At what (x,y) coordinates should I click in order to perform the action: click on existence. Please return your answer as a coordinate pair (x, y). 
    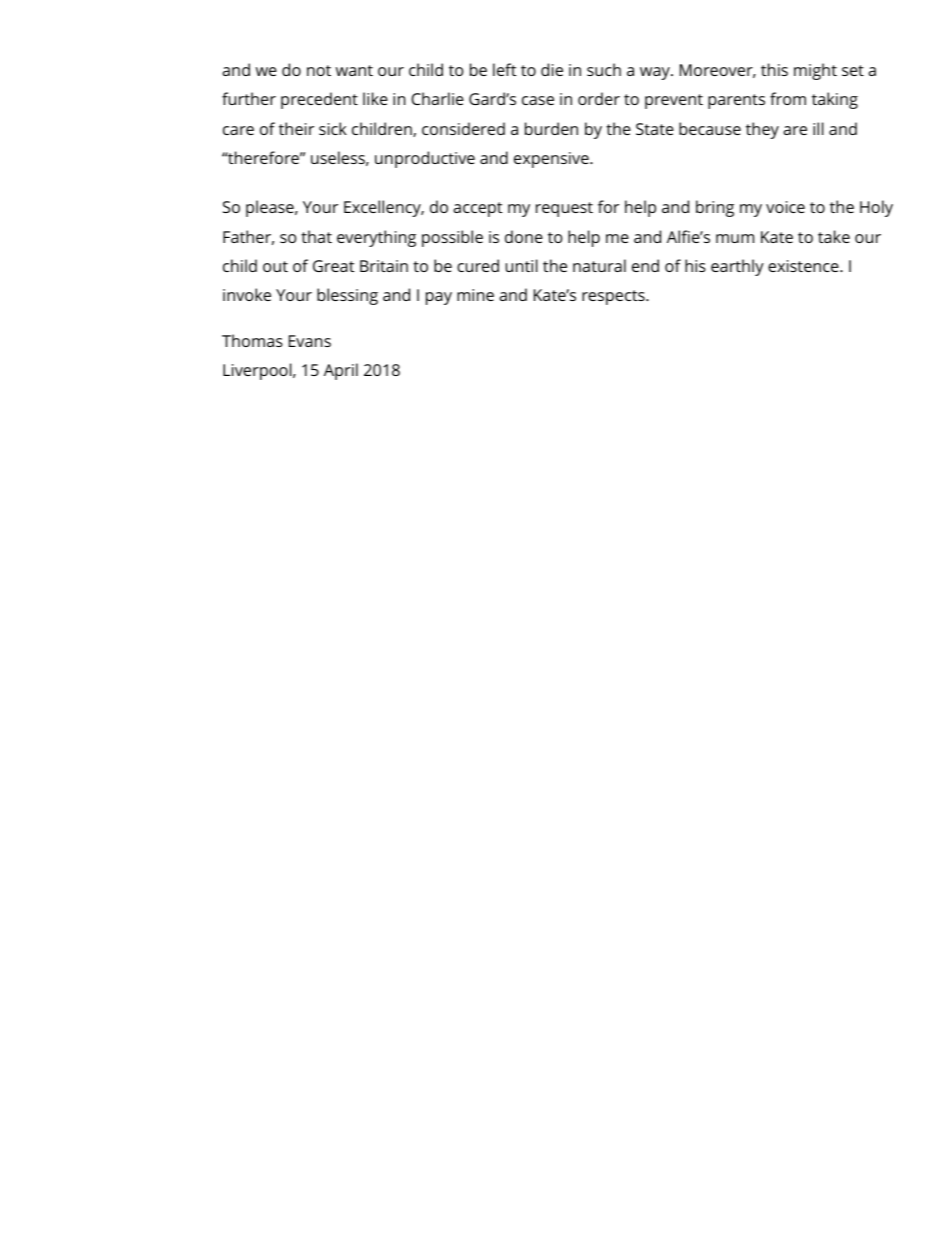
    Looking at the image, I should click on (804, 266).
